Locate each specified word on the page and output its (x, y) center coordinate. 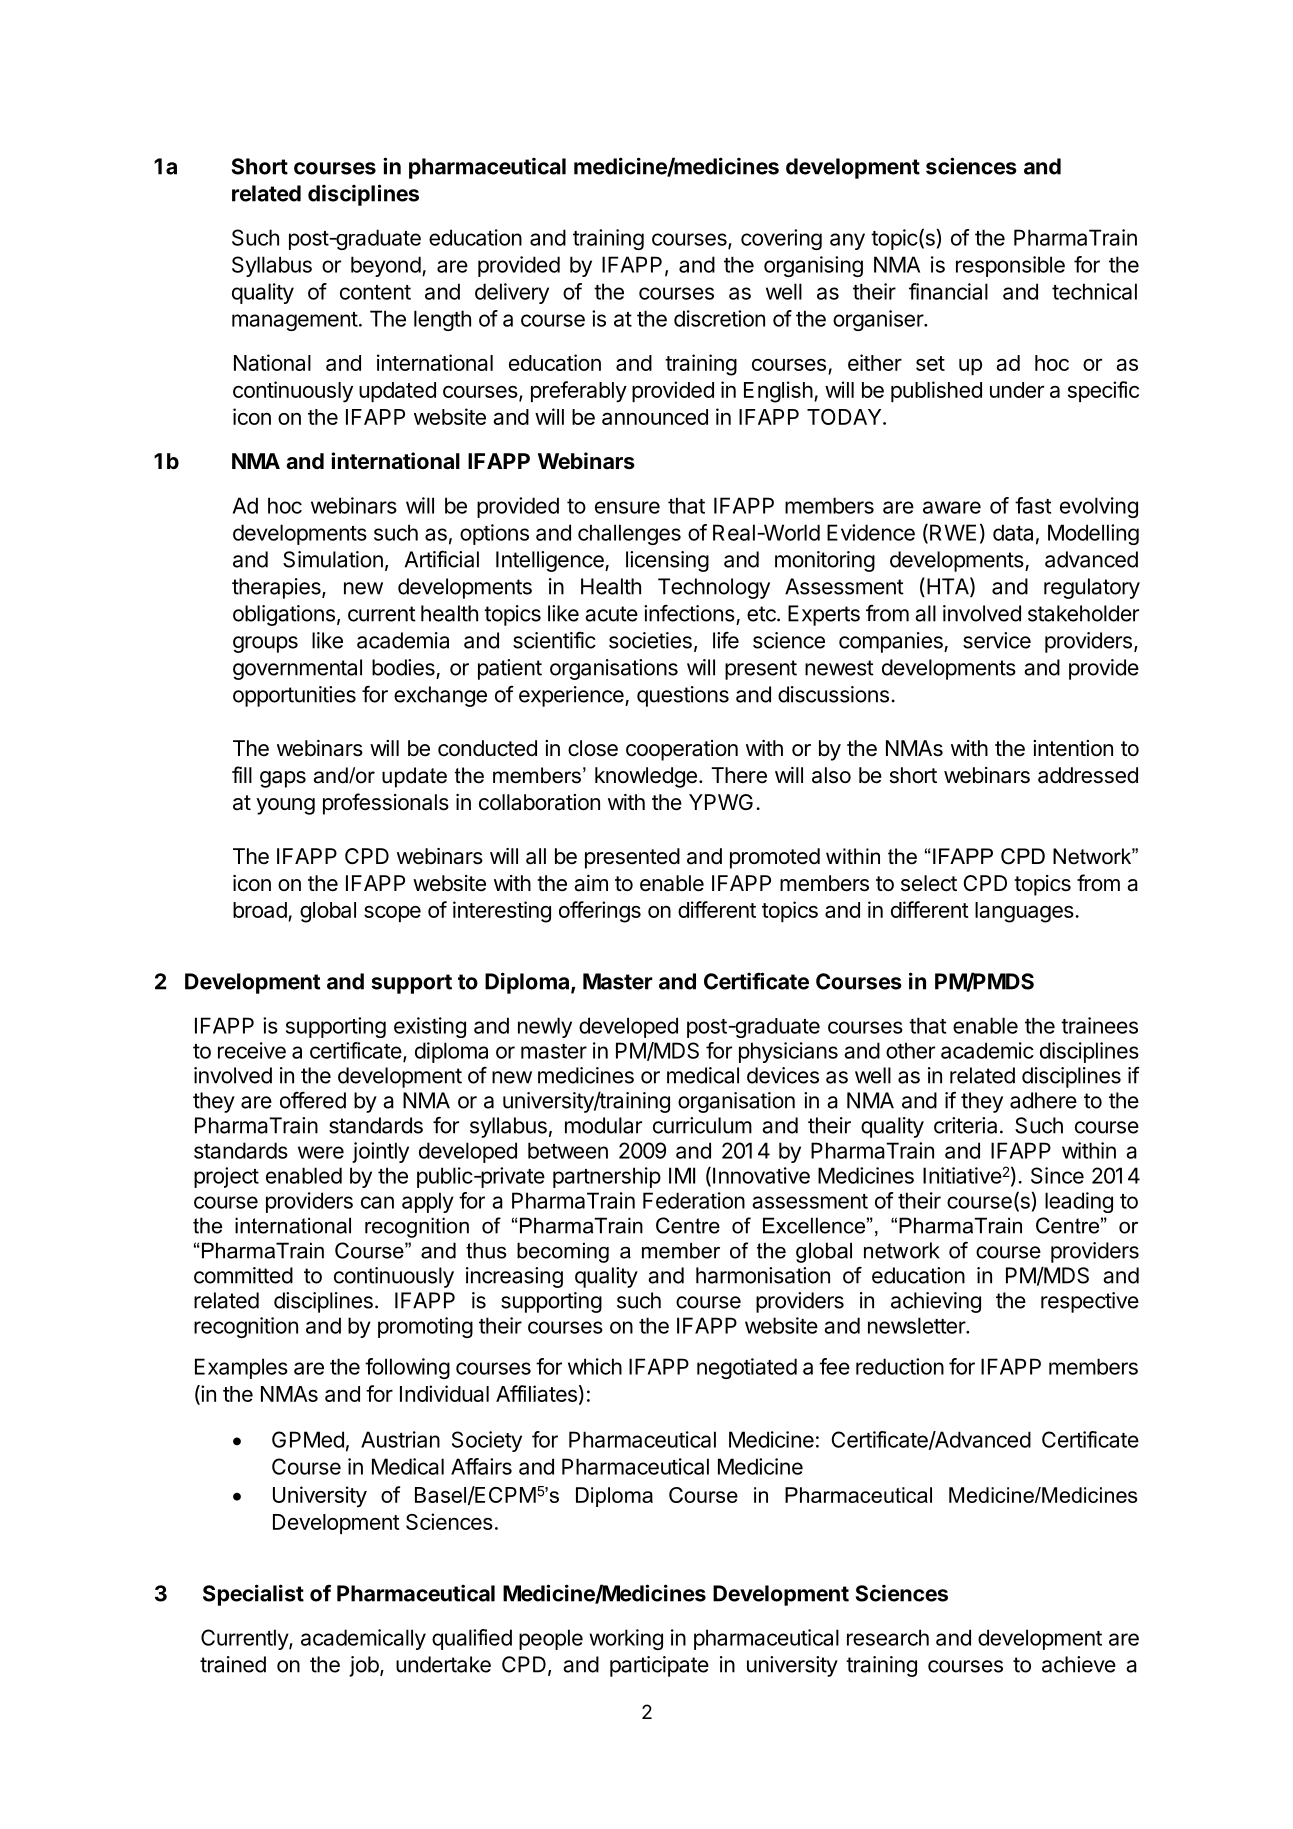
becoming (563, 1252)
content (375, 292)
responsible (1010, 266)
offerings (600, 912)
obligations (284, 615)
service (997, 640)
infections (689, 613)
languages (1025, 912)
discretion (719, 318)
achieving (936, 1302)
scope (392, 914)
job (365, 1666)
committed (243, 1275)
